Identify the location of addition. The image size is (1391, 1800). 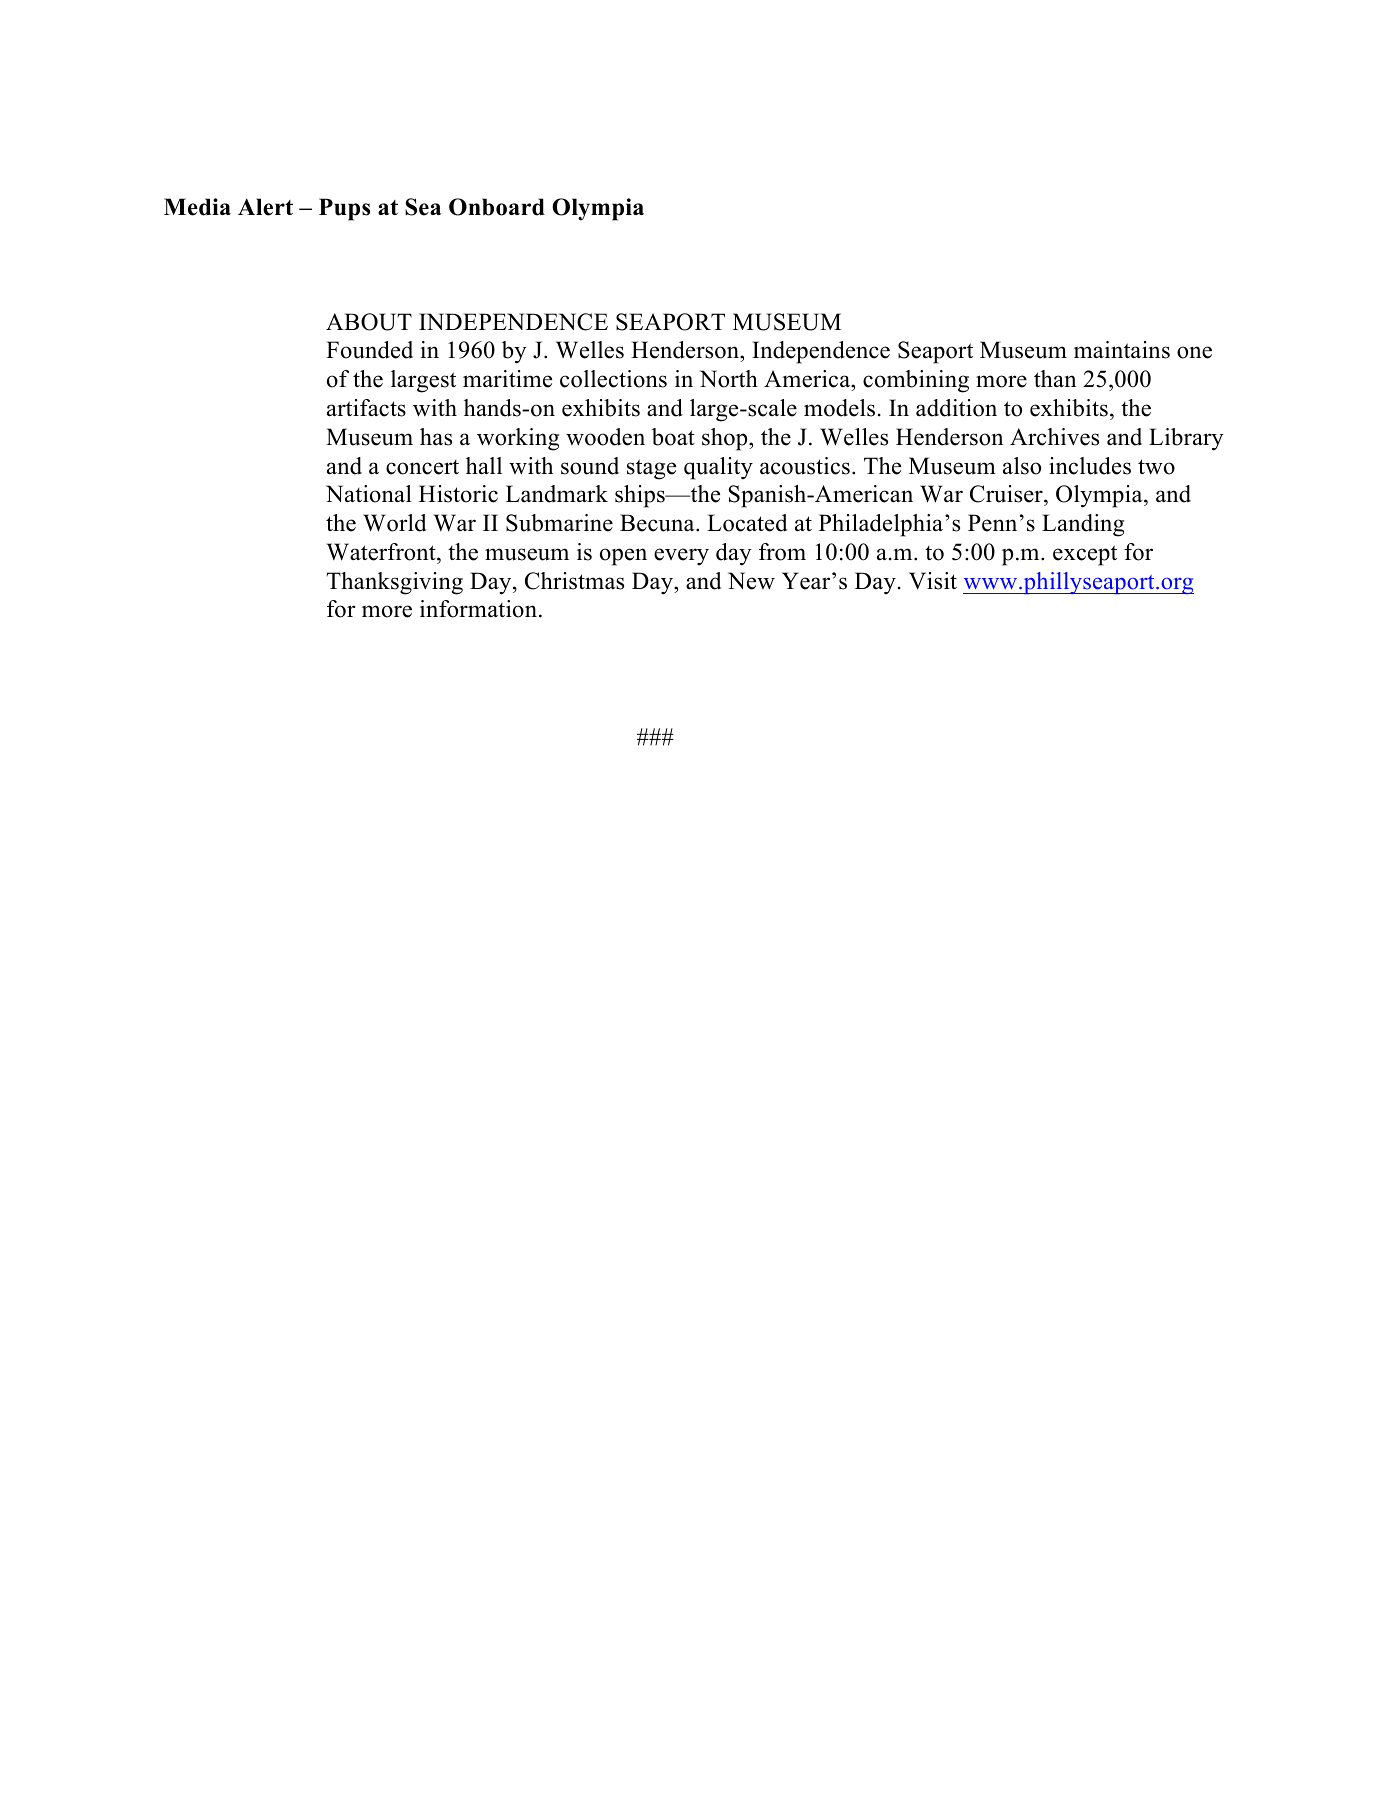
(956, 408).
